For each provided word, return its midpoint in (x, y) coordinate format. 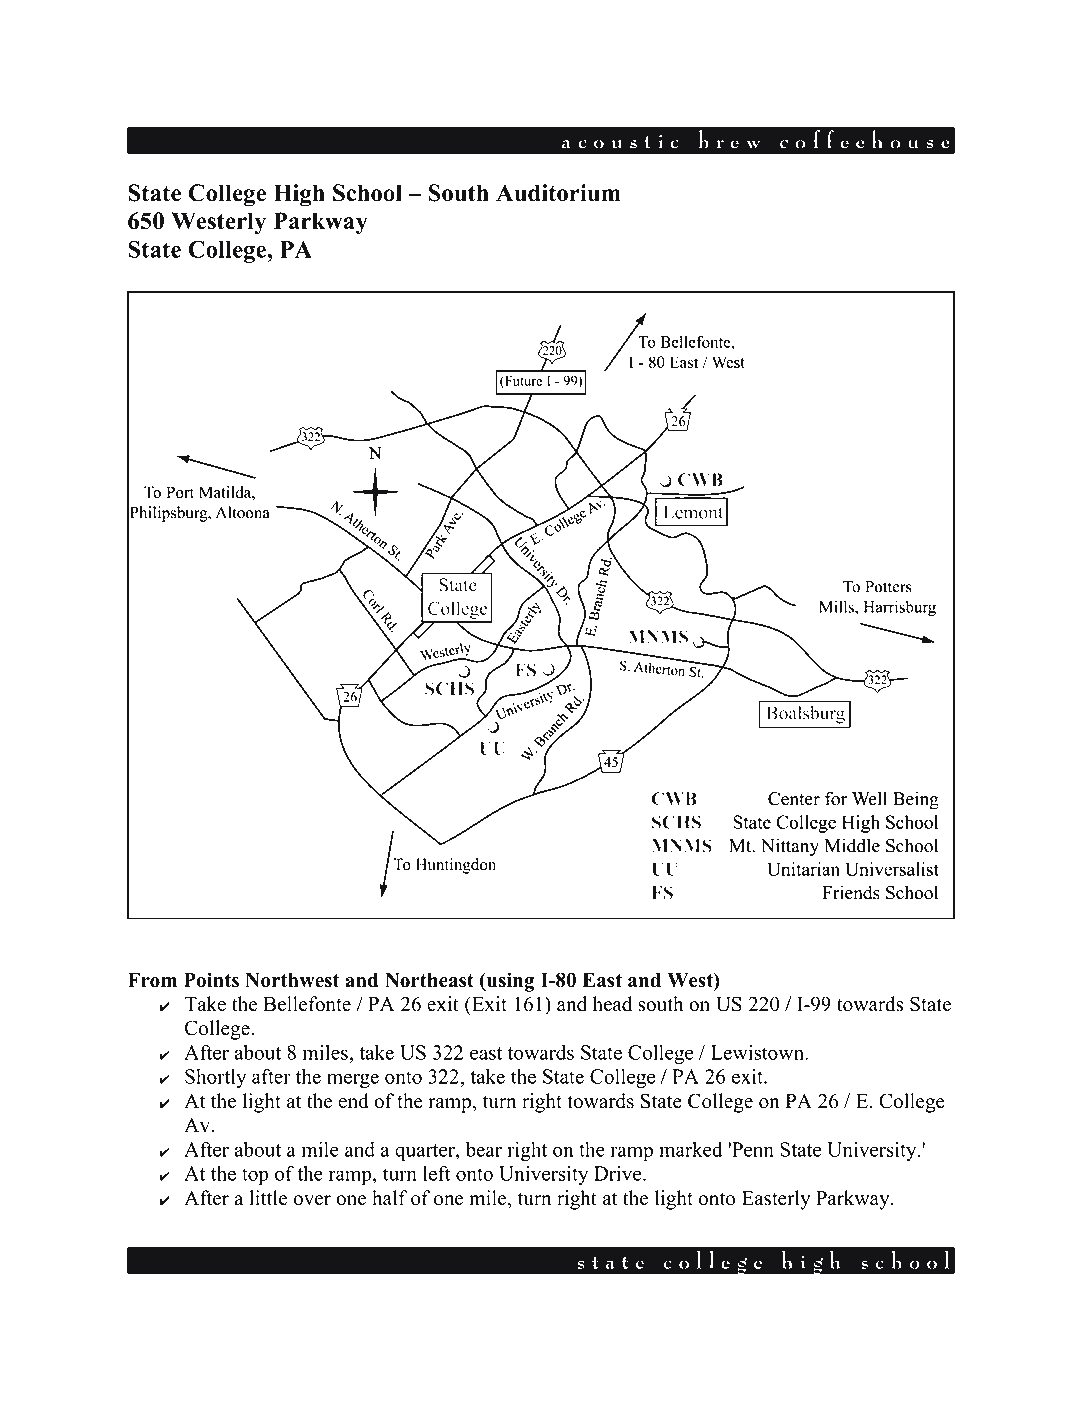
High (299, 195)
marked (690, 1149)
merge (353, 1080)
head (612, 1004)
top (255, 1176)
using (510, 982)
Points (211, 980)
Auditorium (558, 193)
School (367, 193)
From (152, 980)
